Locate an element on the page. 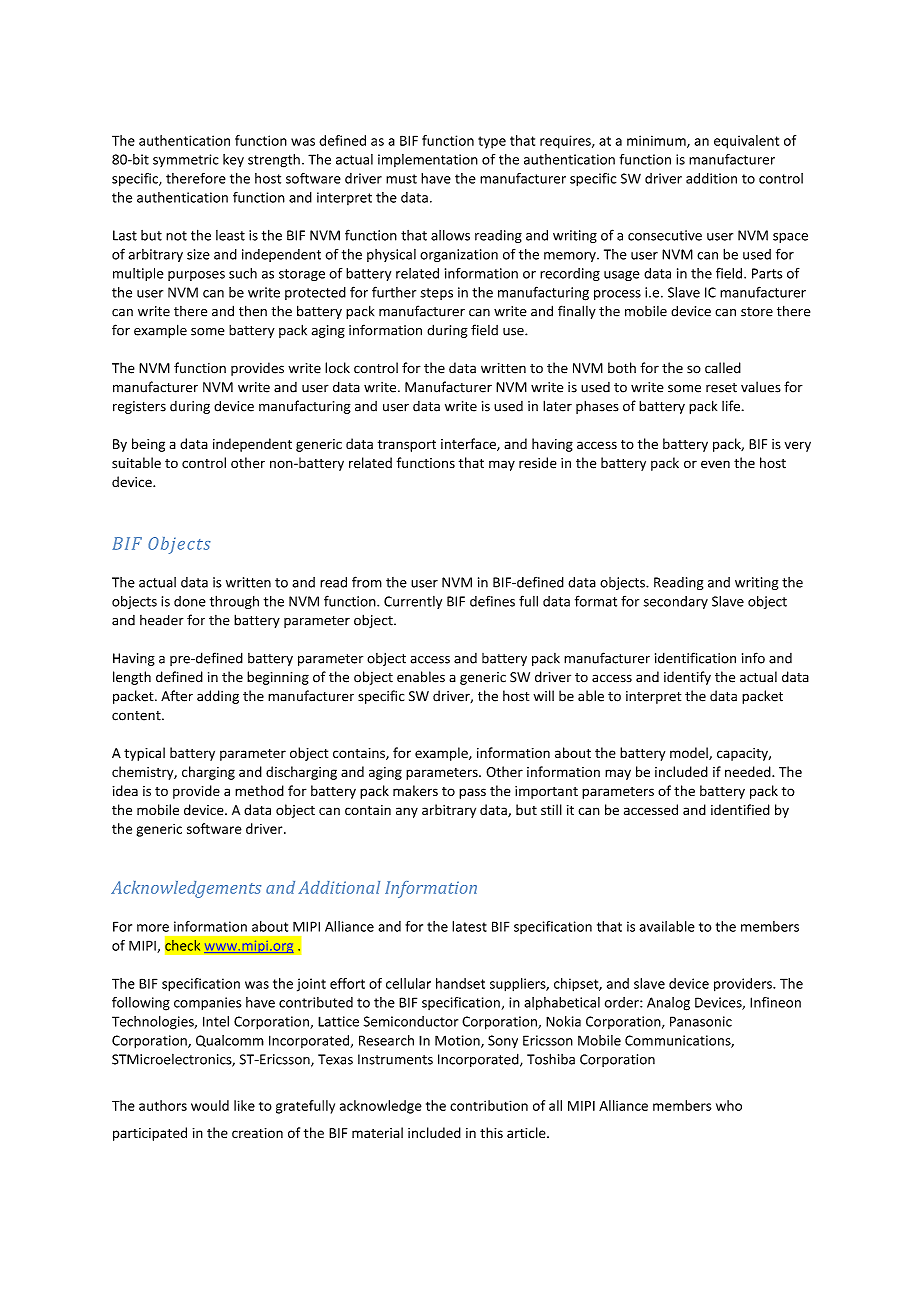 This image has height=1308, width=924. header is located at coordinates (162, 620).
